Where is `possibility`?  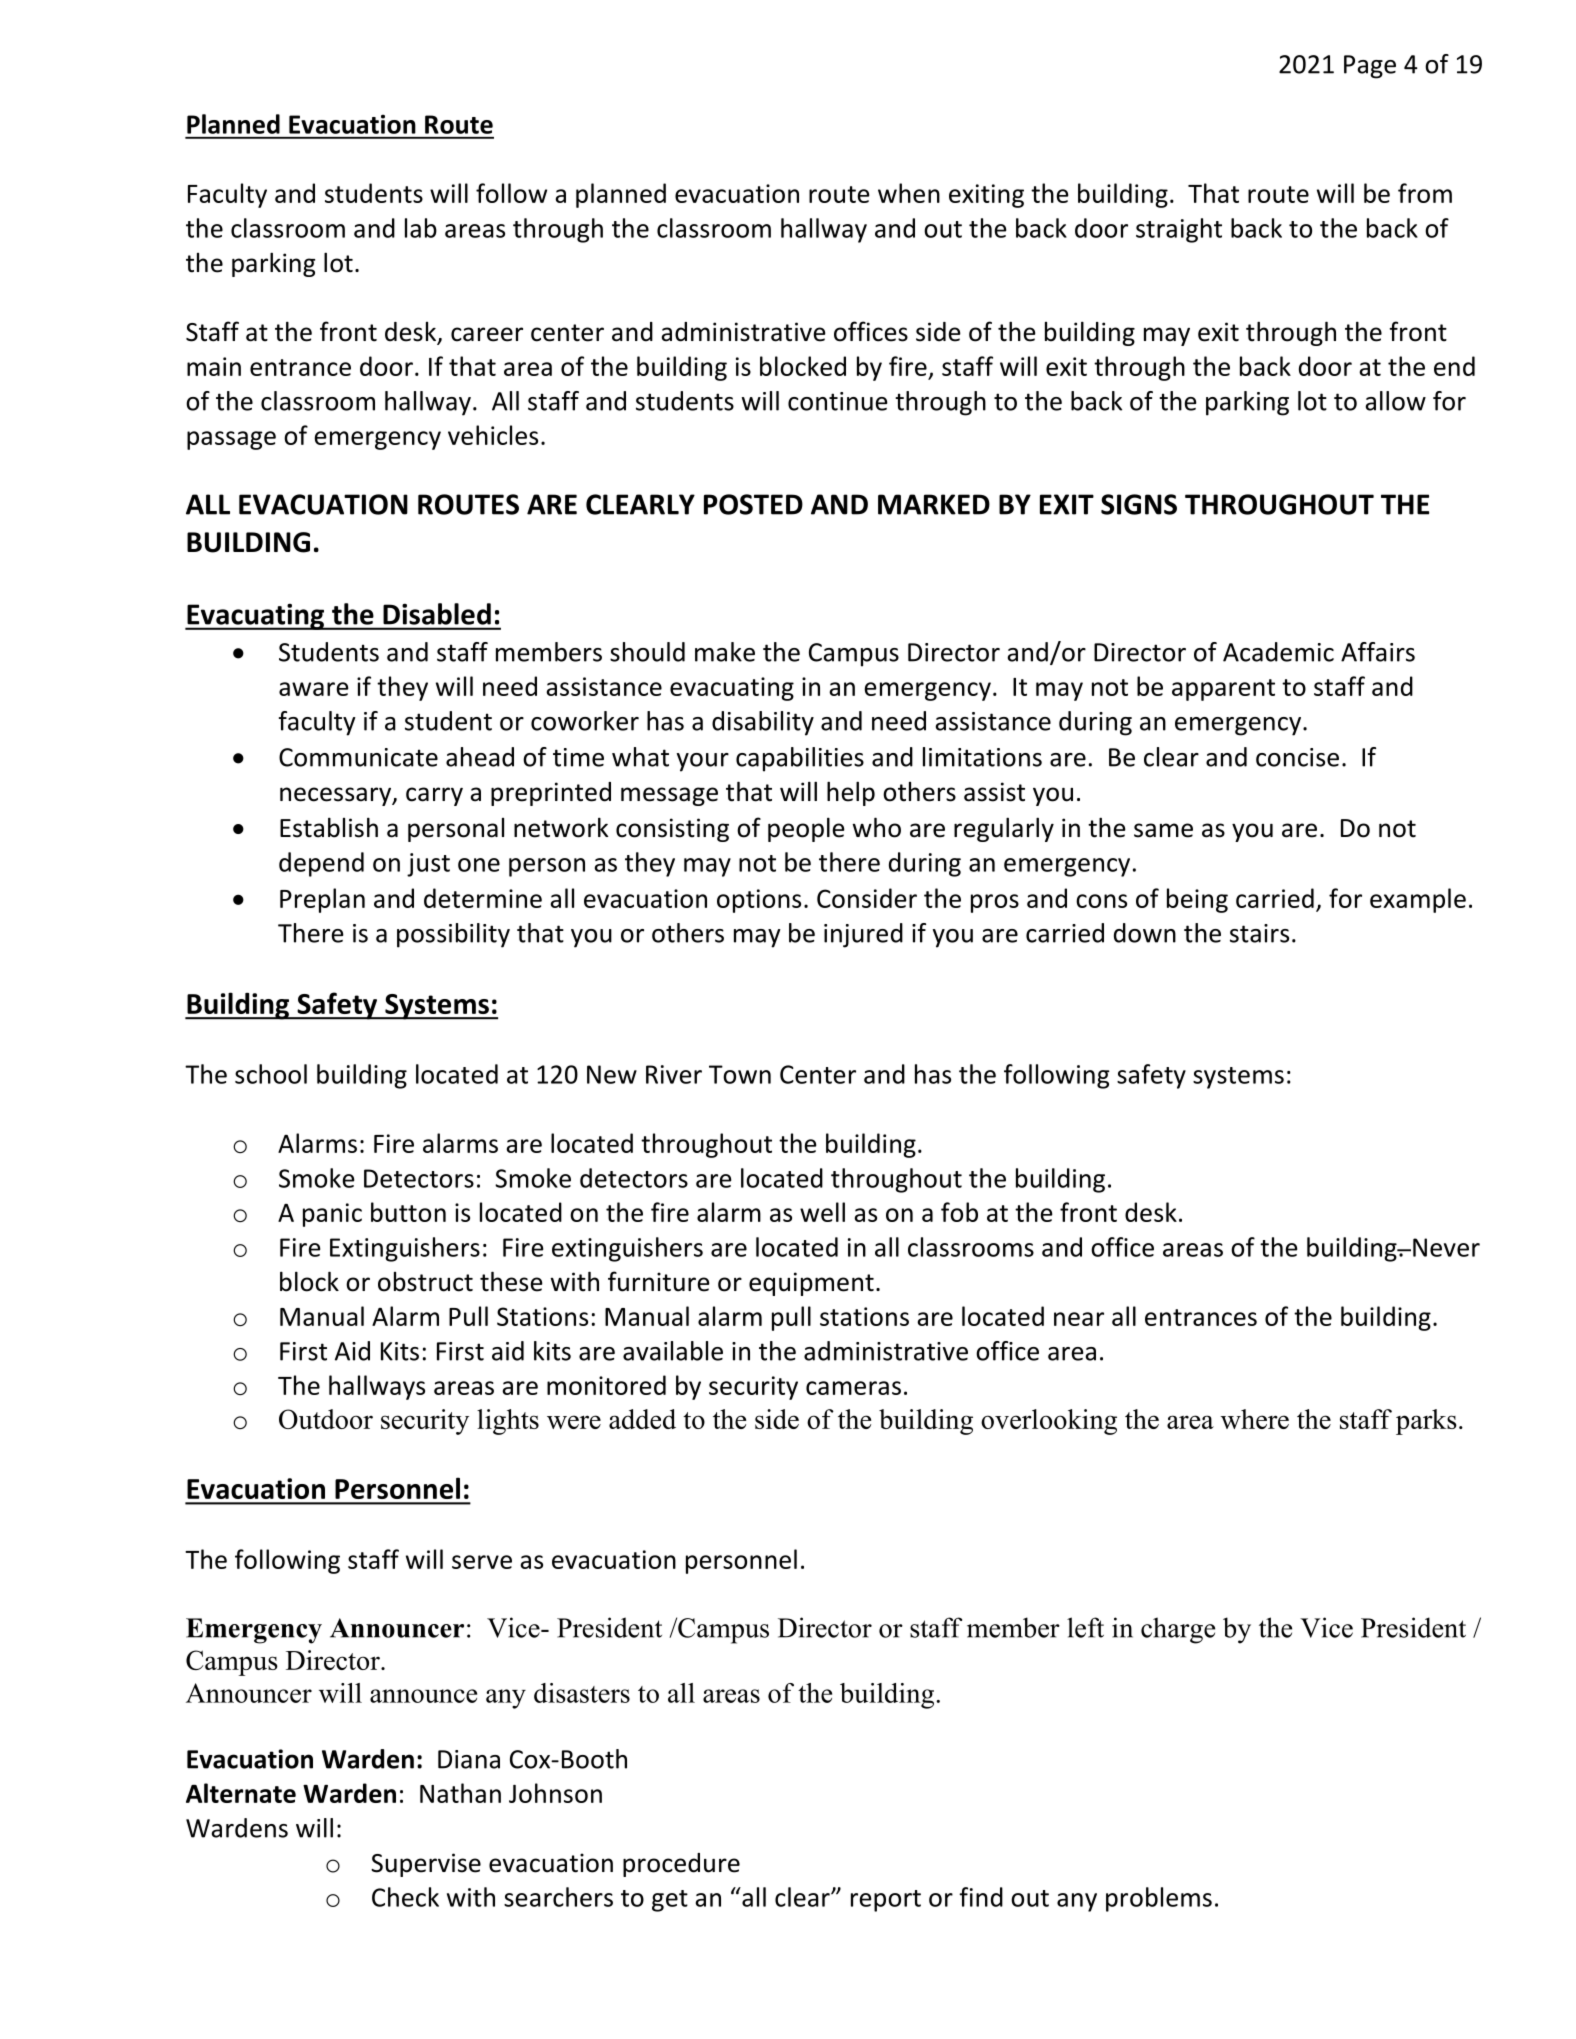
possibility is located at coordinates (453, 935).
